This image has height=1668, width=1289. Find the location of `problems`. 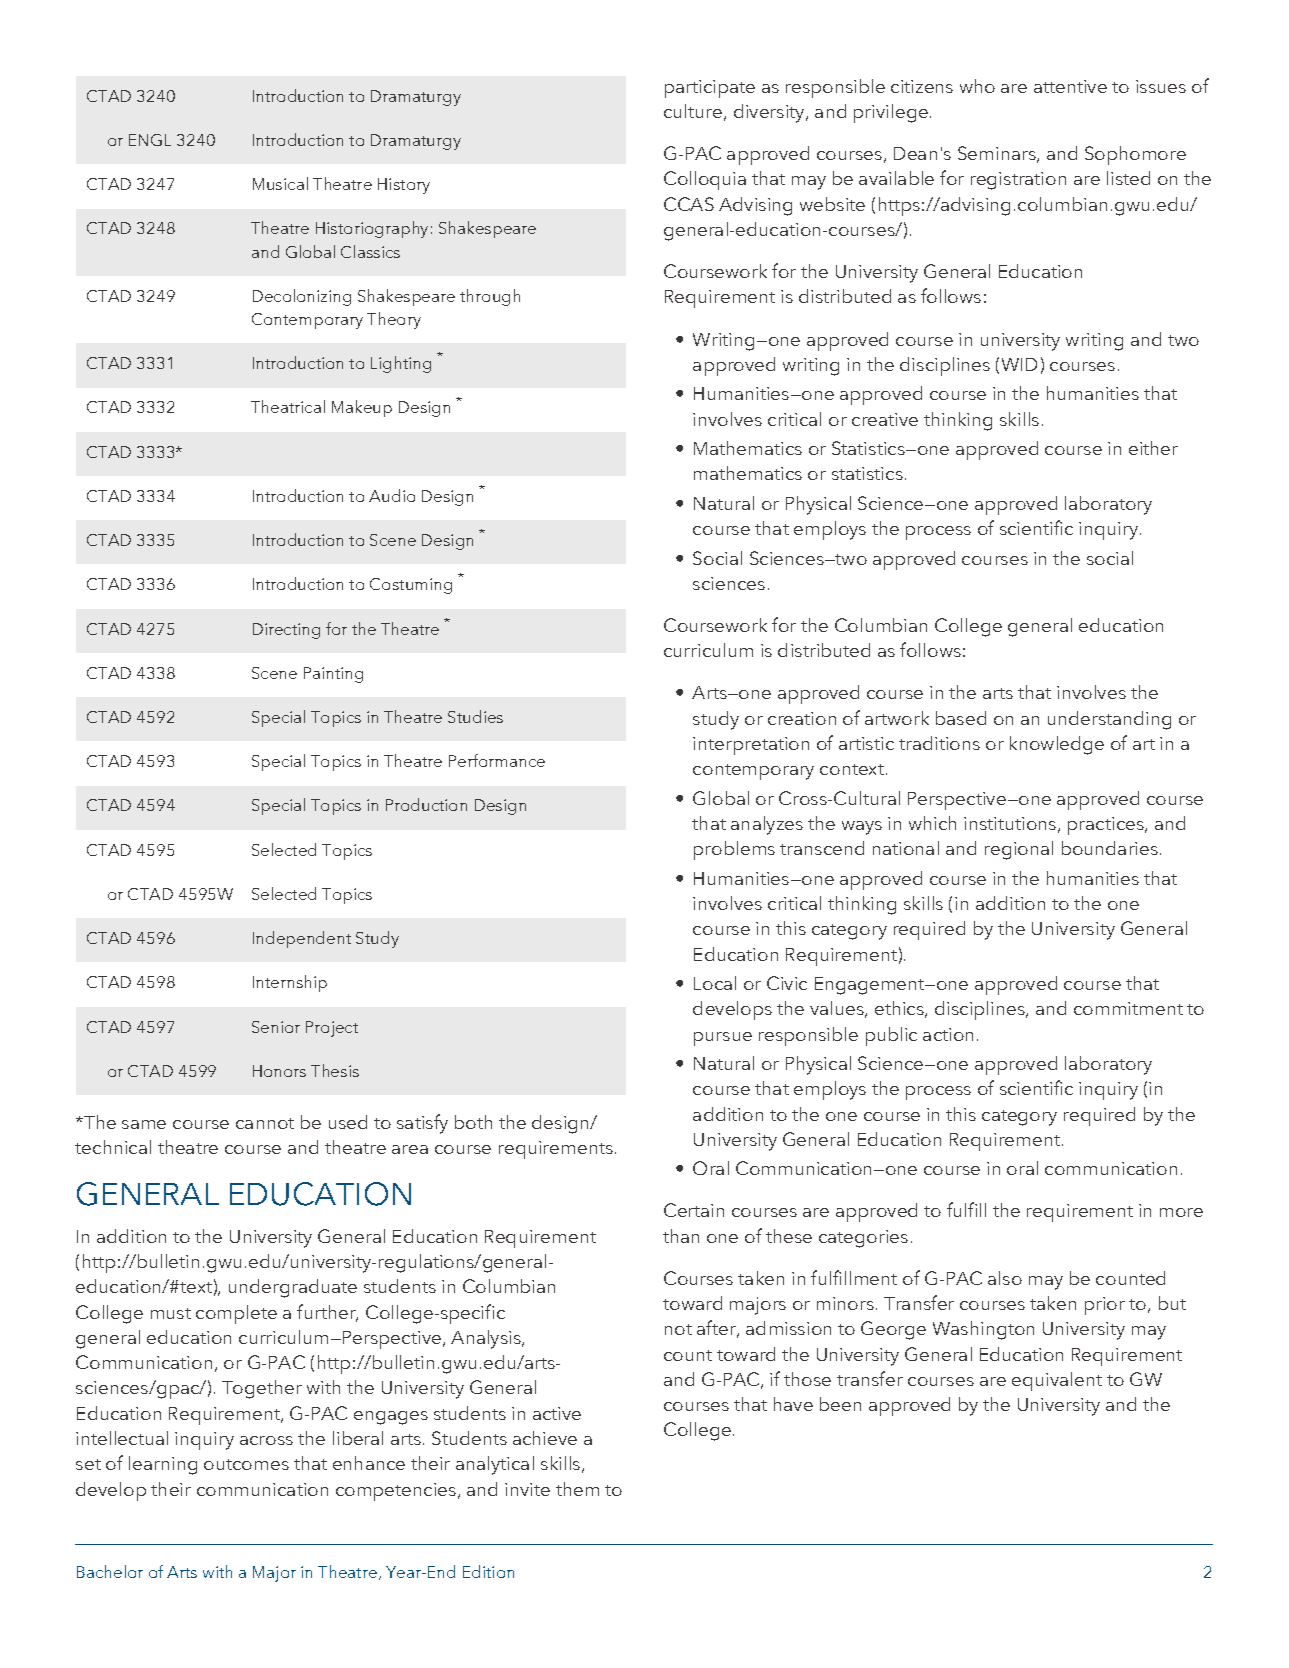

problems is located at coordinates (734, 850).
